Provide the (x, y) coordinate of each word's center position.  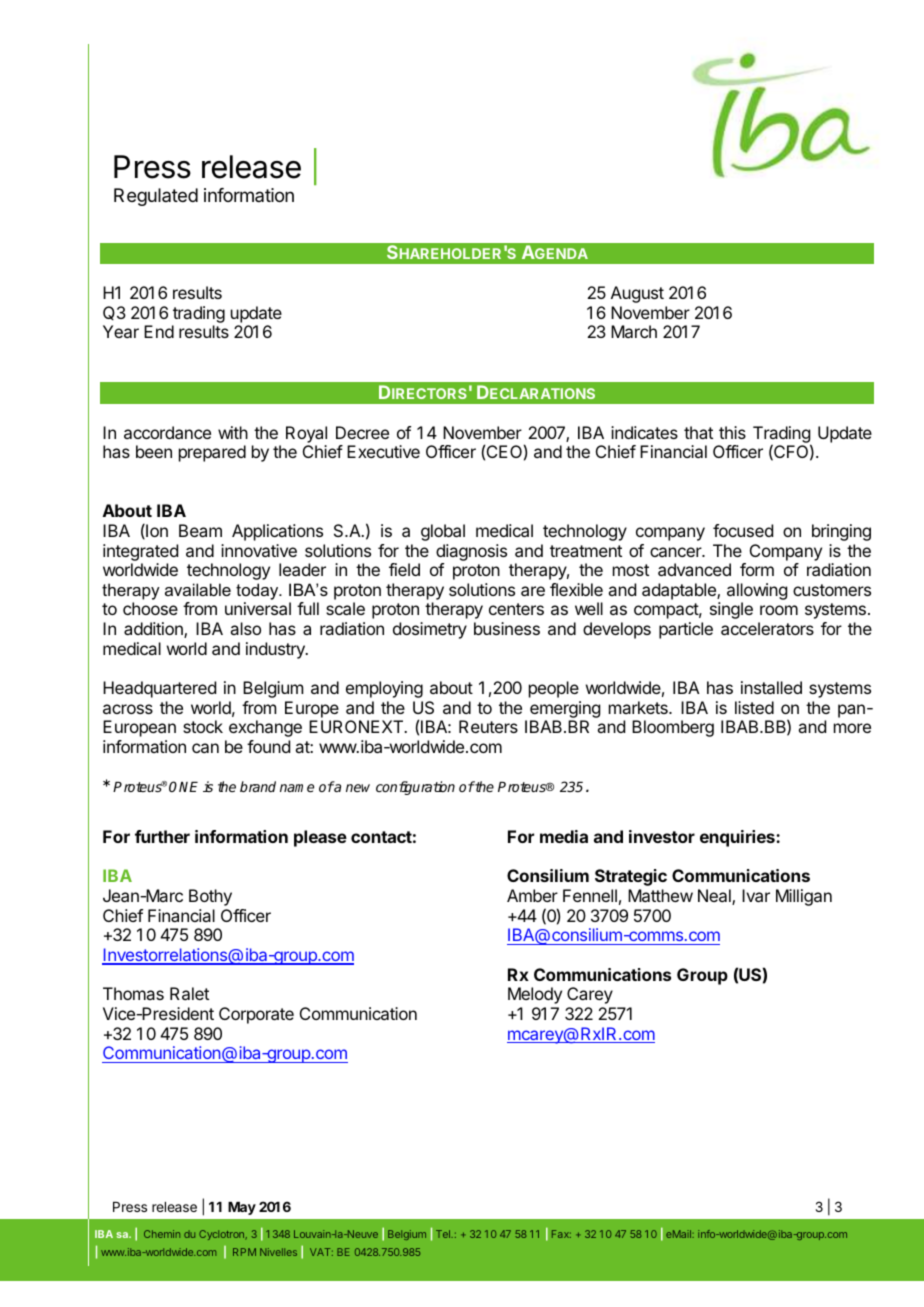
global (443, 532)
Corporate (256, 1015)
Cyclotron (222, 1235)
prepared (212, 453)
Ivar (756, 895)
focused (743, 530)
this (732, 432)
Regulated (156, 197)
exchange (265, 728)
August (637, 294)
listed (754, 707)
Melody (535, 995)
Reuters (488, 726)
